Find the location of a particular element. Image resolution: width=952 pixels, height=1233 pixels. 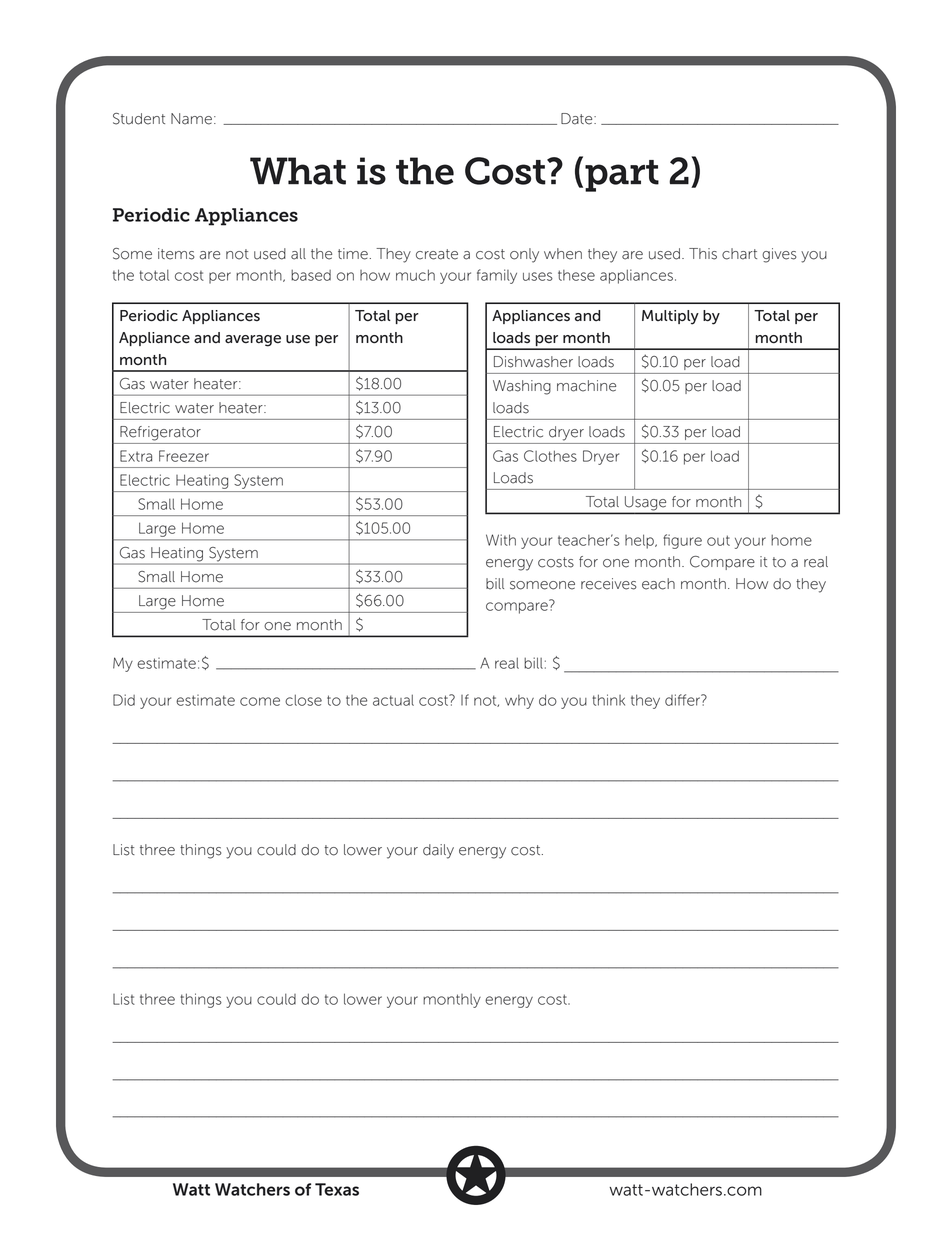

create is located at coordinates (437, 254).
